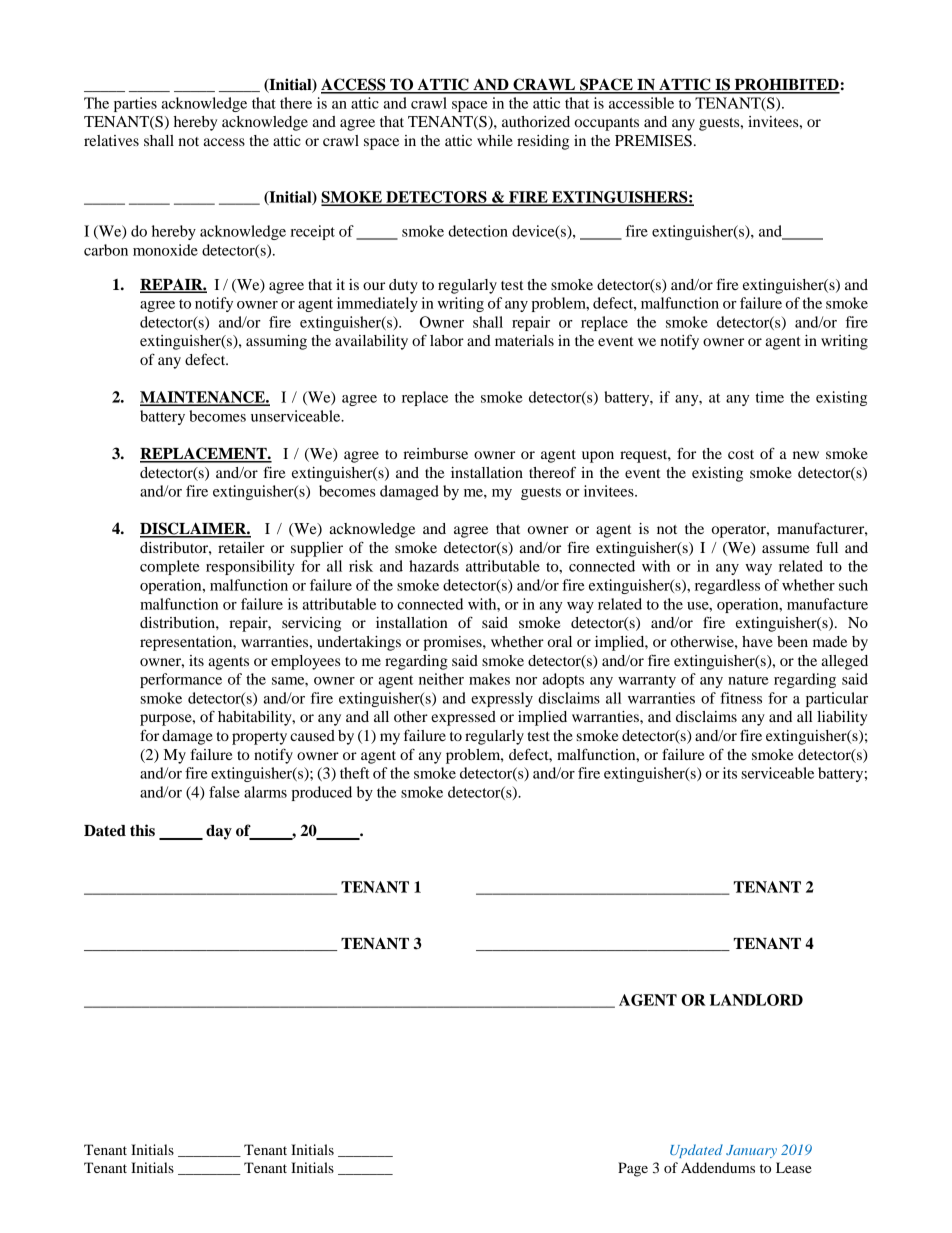 This screenshot has width=952, height=1233. What do you see at coordinates (453, 643) in the screenshot?
I see `promises` at bounding box center [453, 643].
